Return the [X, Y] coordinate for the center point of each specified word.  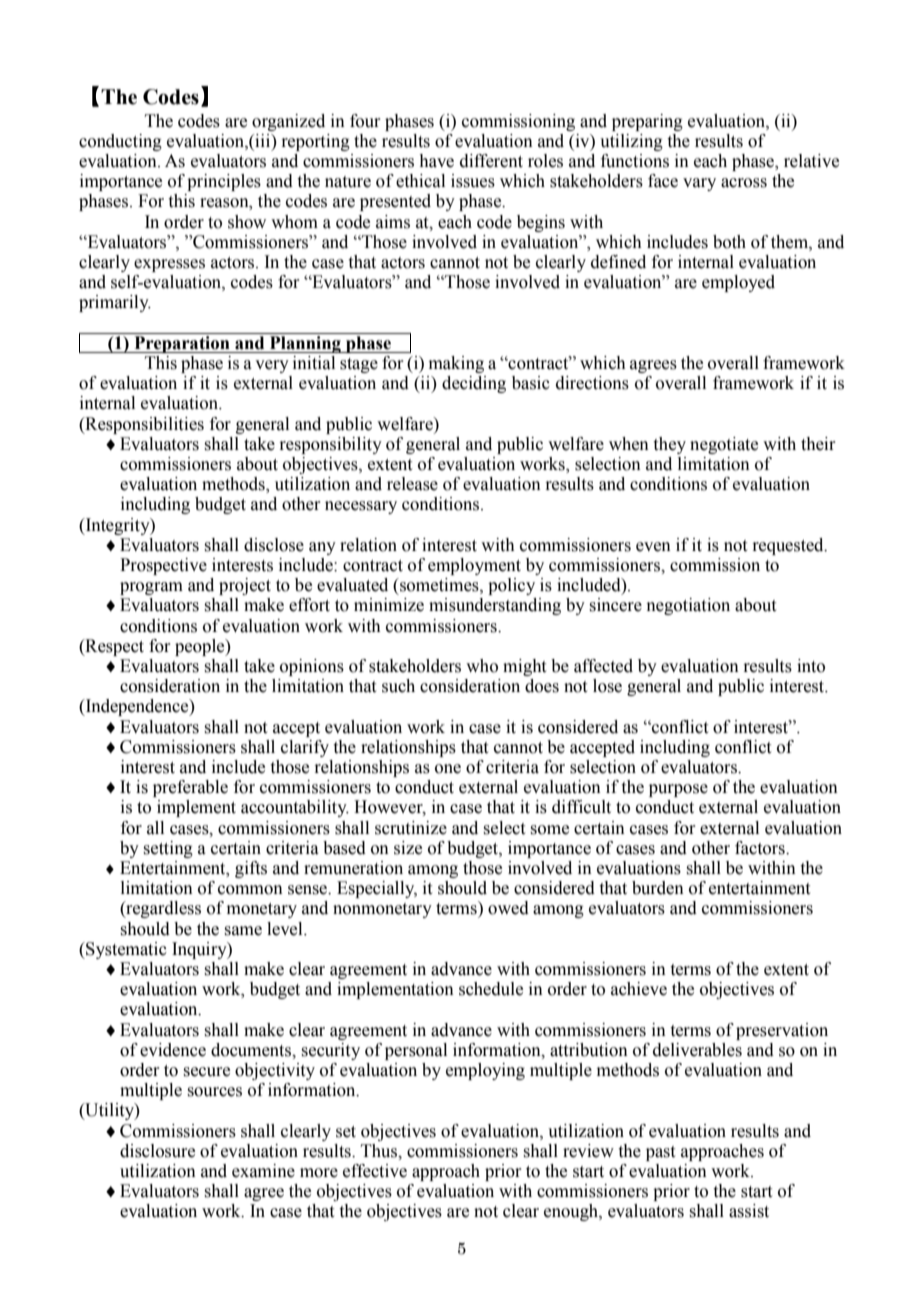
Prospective [163, 566]
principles [224, 182]
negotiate [724, 445]
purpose [678, 790]
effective [375, 1171]
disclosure [157, 1151]
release [412, 484]
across [744, 183]
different [491, 161]
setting [168, 849]
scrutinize [411, 828]
